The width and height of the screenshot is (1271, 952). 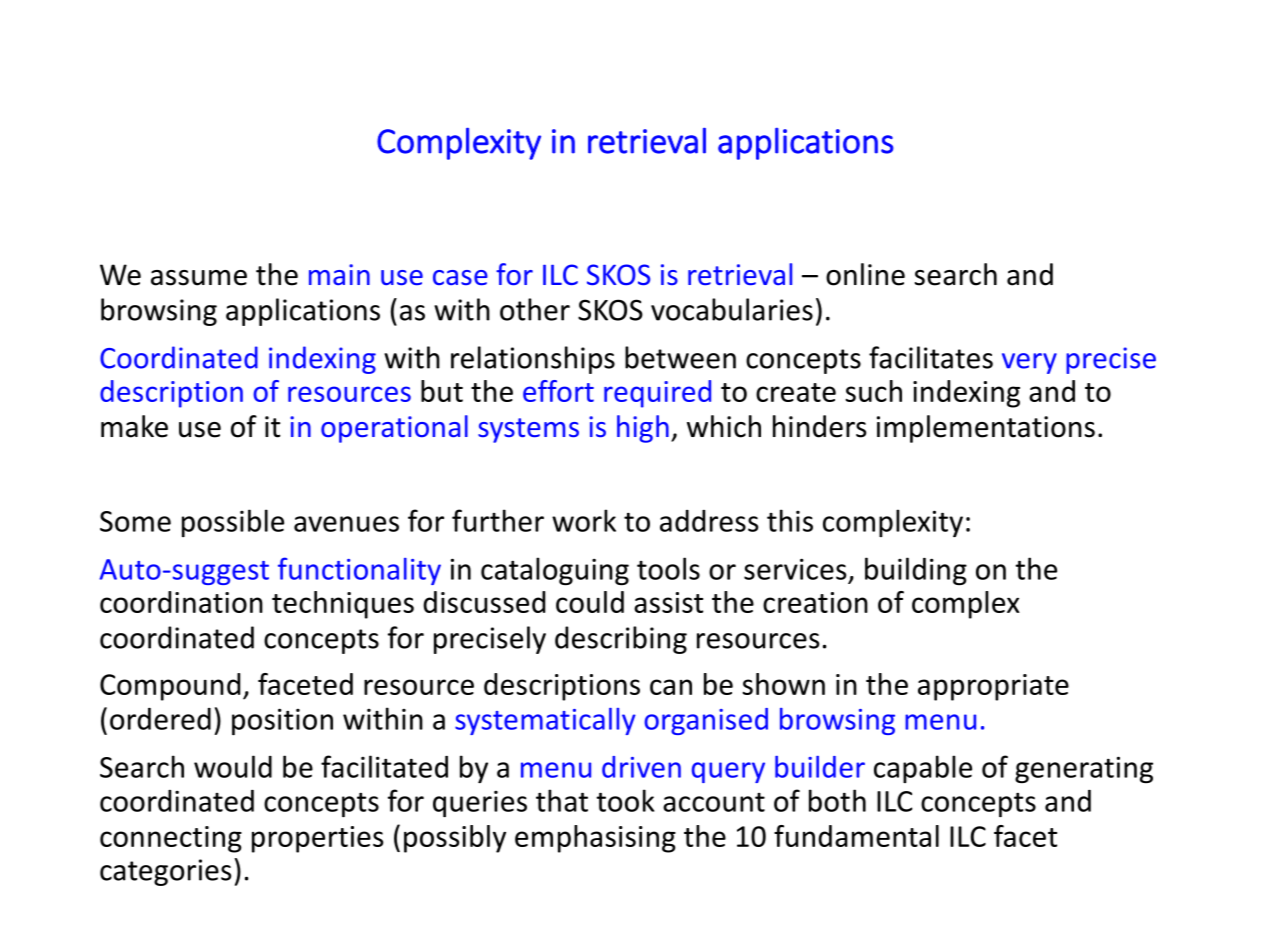 What do you see at coordinates (318, 839) in the screenshot?
I see `properties` at bounding box center [318, 839].
